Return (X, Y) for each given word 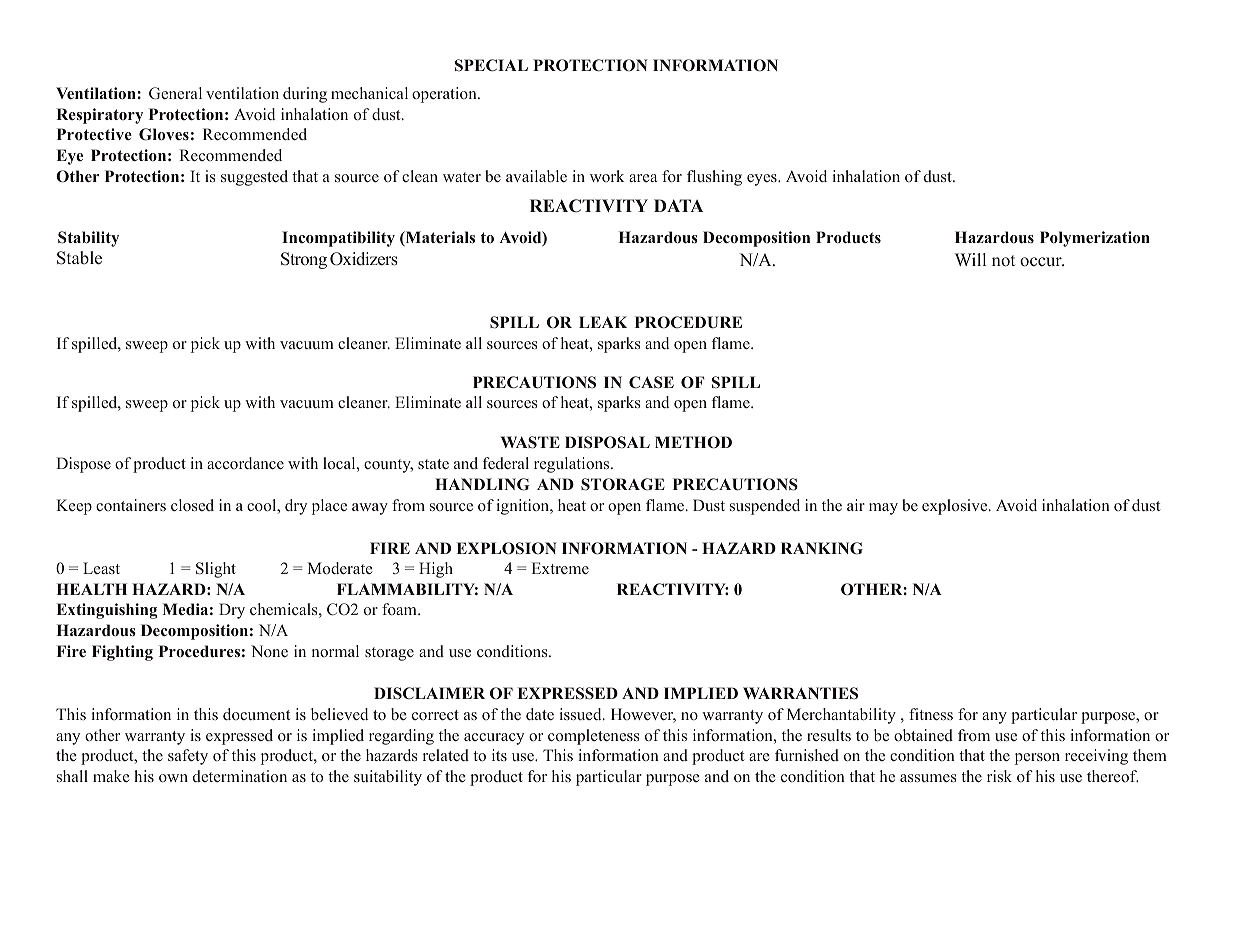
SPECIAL (491, 65)
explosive (956, 507)
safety (188, 757)
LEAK (603, 322)
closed (192, 505)
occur (1042, 262)
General (175, 93)
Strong (304, 260)
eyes (763, 180)
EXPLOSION (507, 548)
